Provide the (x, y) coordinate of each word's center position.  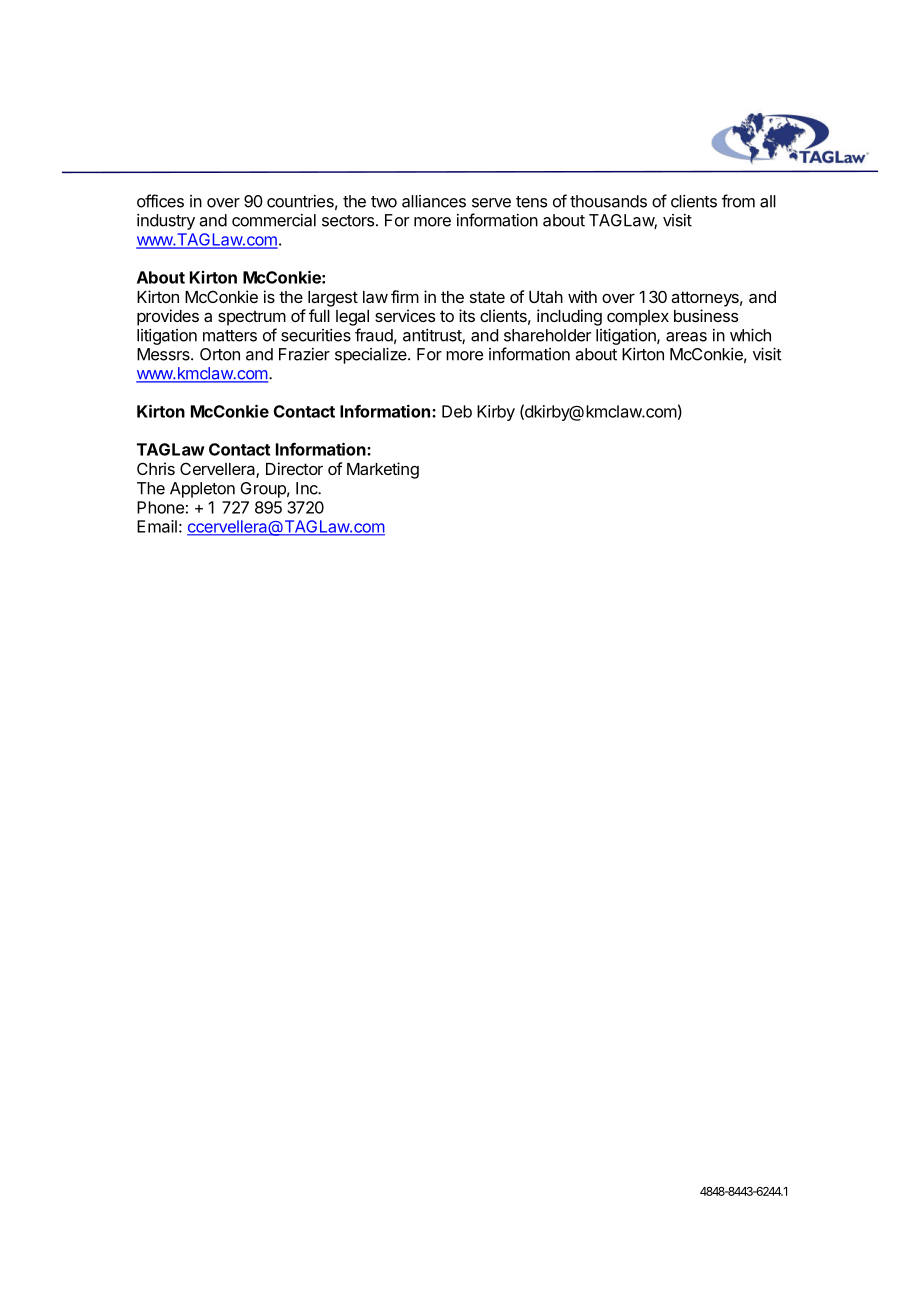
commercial (274, 220)
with (582, 296)
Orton (220, 354)
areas (686, 337)
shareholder (547, 335)
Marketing (383, 470)
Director (294, 468)
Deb (457, 411)
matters (230, 336)
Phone (160, 507)
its (467, 315)
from (738, 201)
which (750, 335)
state (487, 297)
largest (333, 299)
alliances (434, 201)
